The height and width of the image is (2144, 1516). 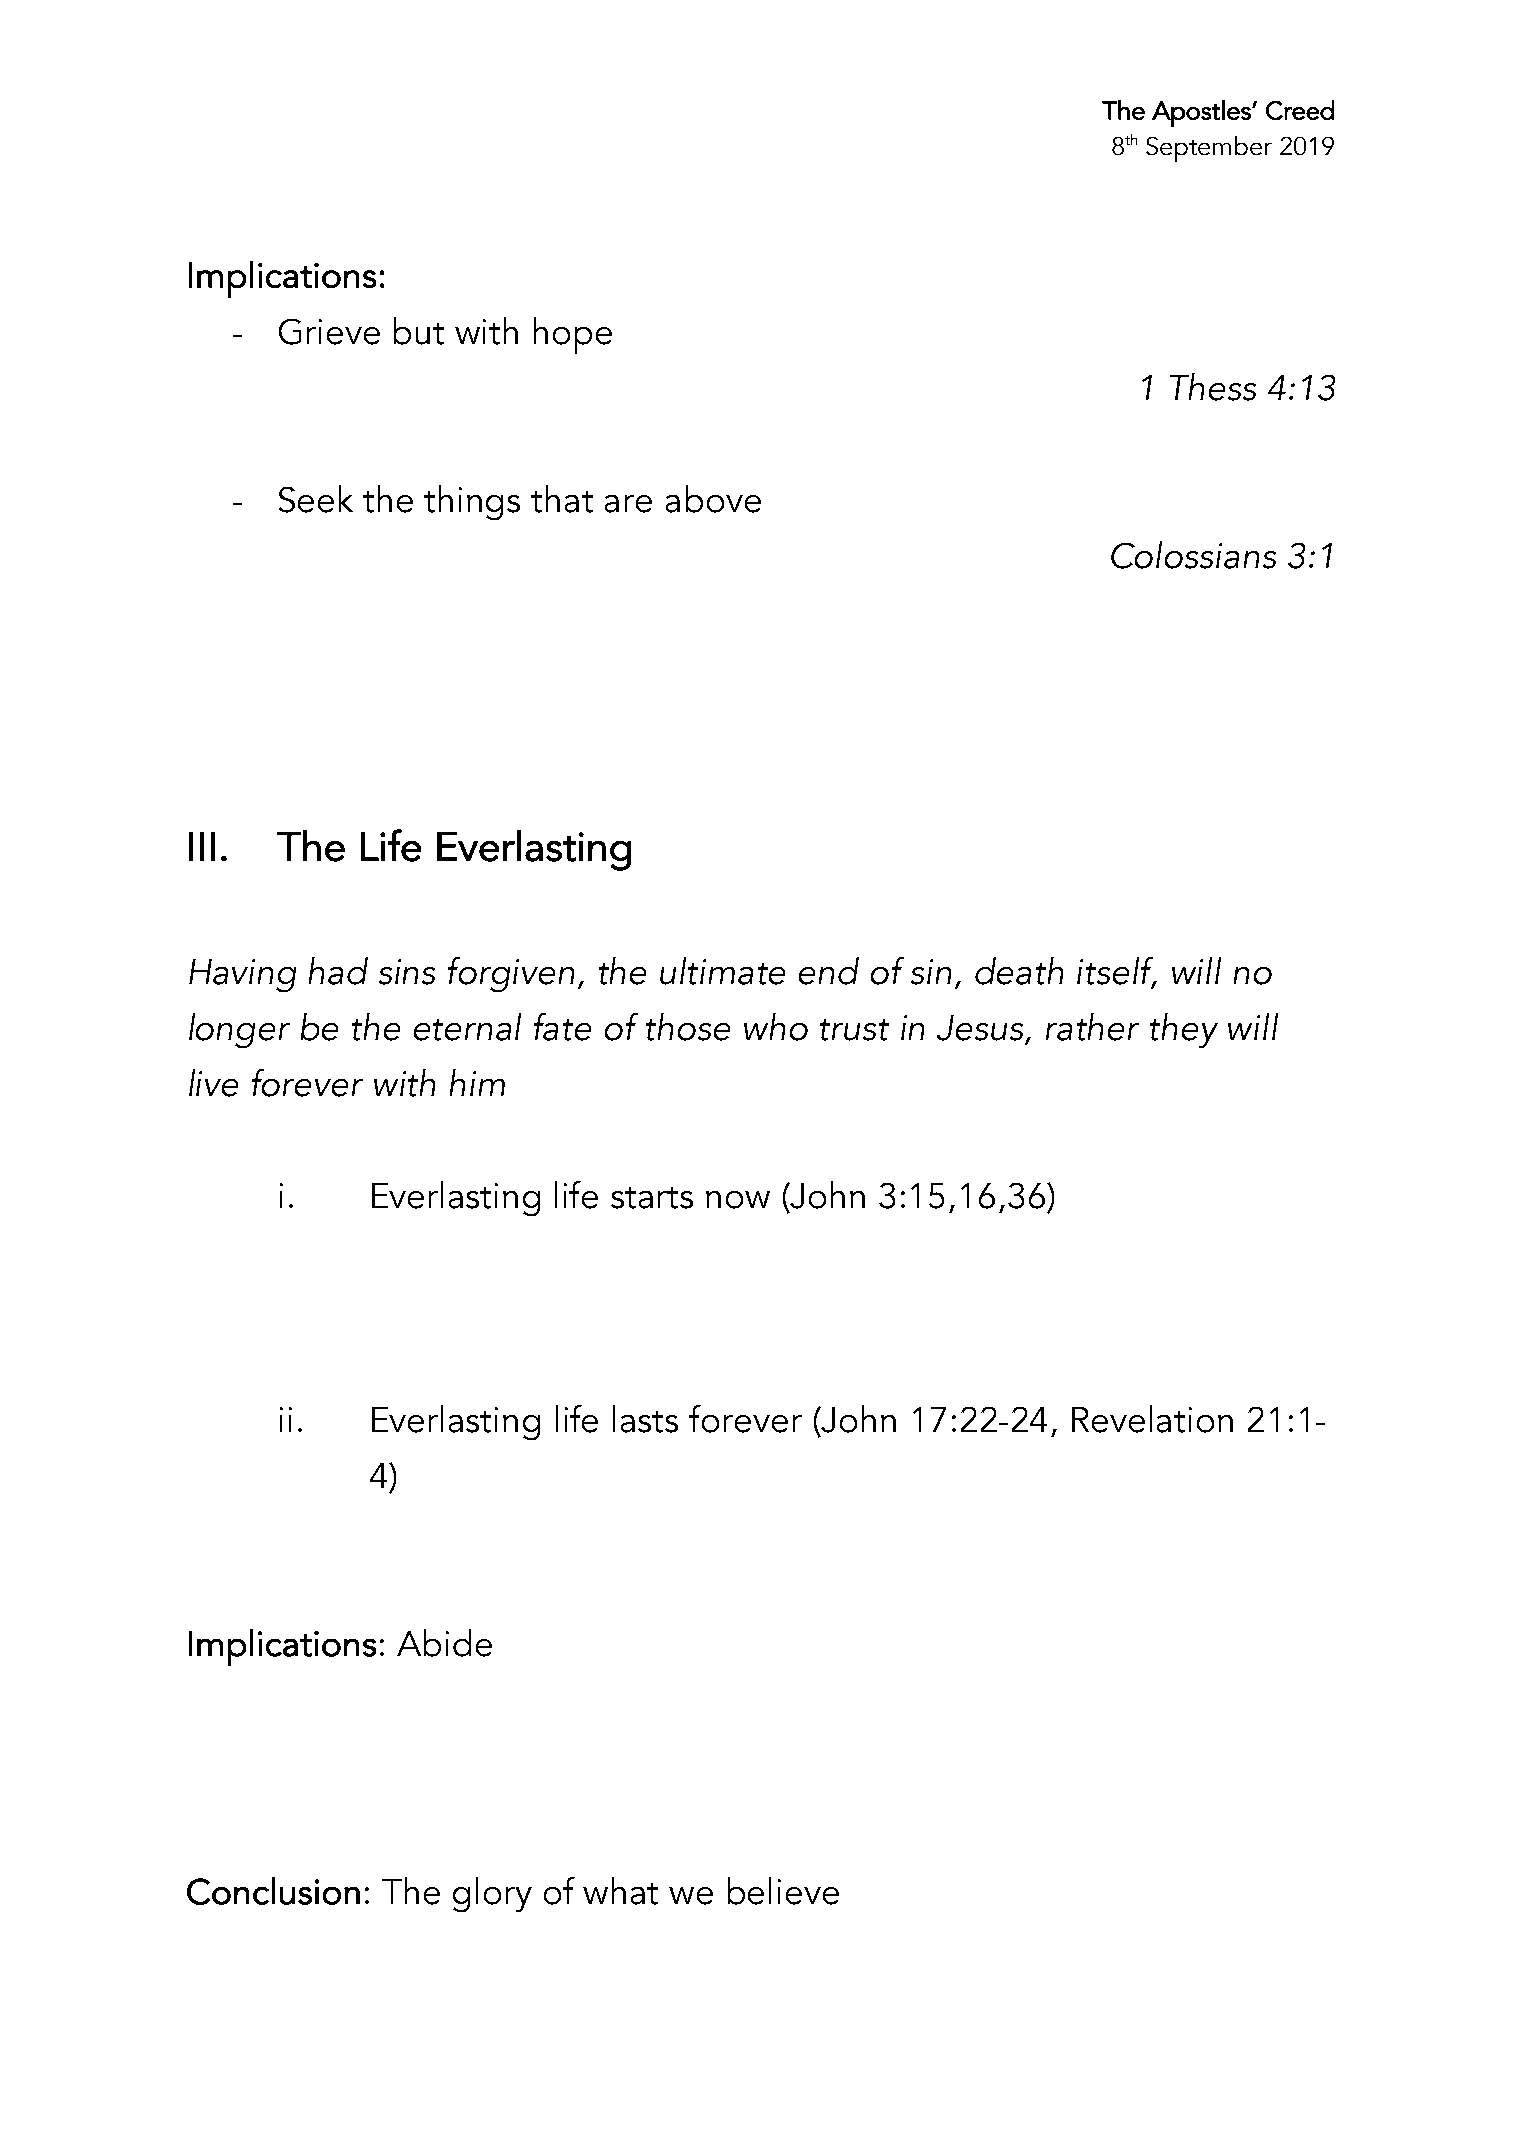 I want to click on believe, so click(x=783, y=1891).
